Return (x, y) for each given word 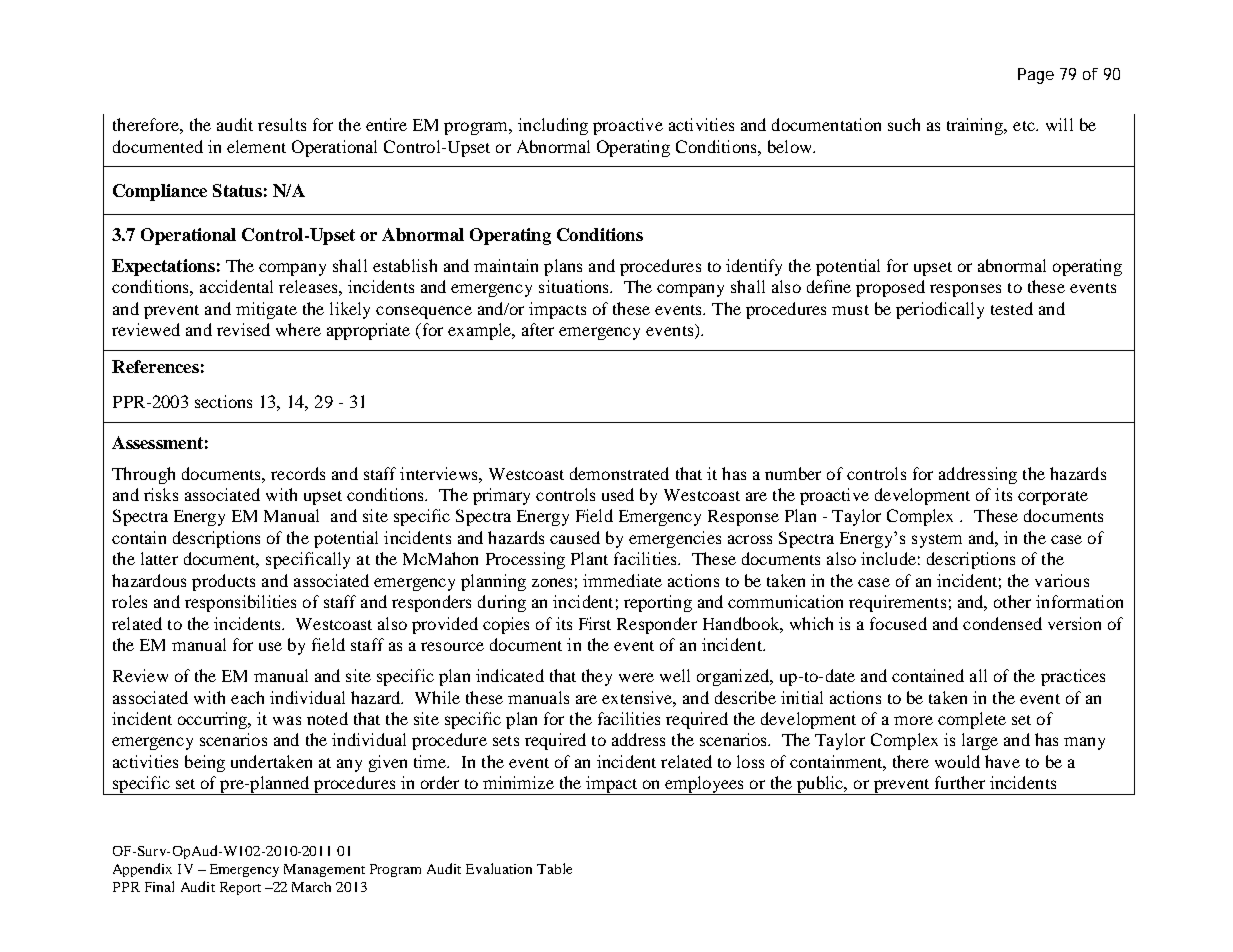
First (595, 623)
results (282, 124)
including (553, 126)
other (1012, 601)
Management (324, 870)
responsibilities (240, 603)
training (976, 126)
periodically (940, 310)
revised (243, 329)
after (538, 329)
